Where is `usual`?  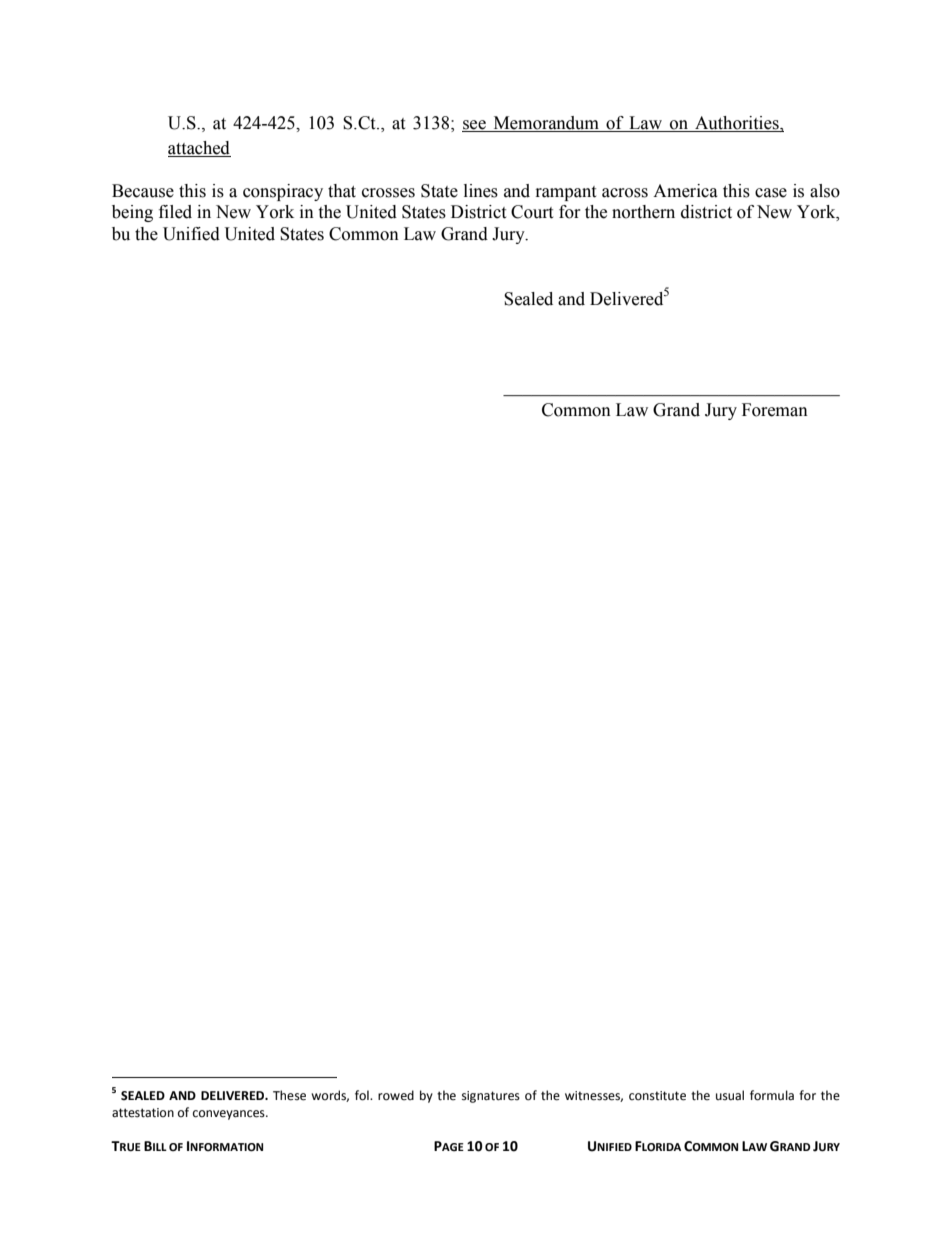 usual is located at coordinates (730, 1095).
